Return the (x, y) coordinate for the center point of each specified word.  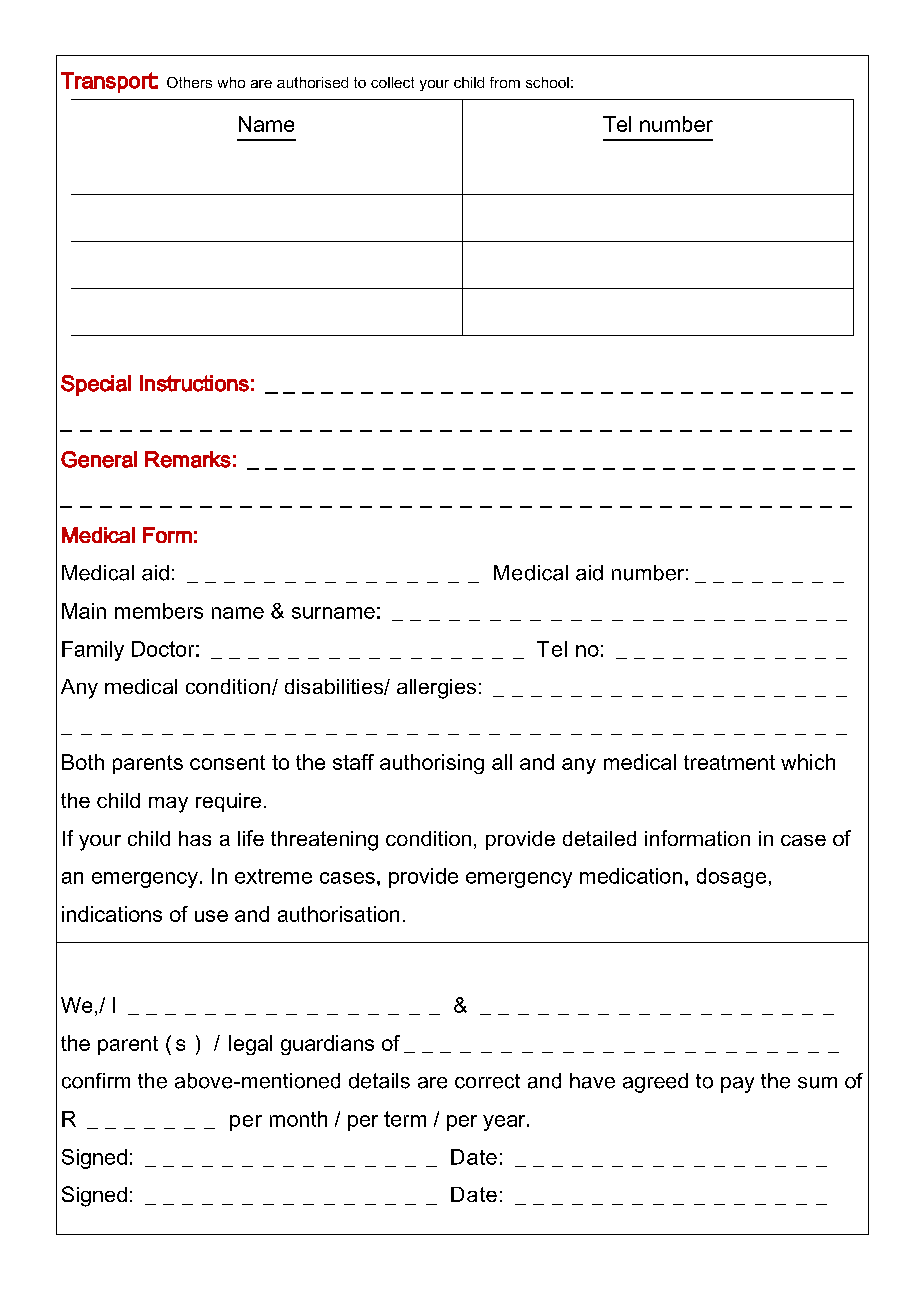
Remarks (188, 459)
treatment (729, 762)
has (195, 838)
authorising (432, 764)
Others (189, 82)
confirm (96, 1081)
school (547, 82)
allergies (436, 689)
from (505, 82)
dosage (731, 878)
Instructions (194, 383)
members (159, 611)
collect (392, 82)
